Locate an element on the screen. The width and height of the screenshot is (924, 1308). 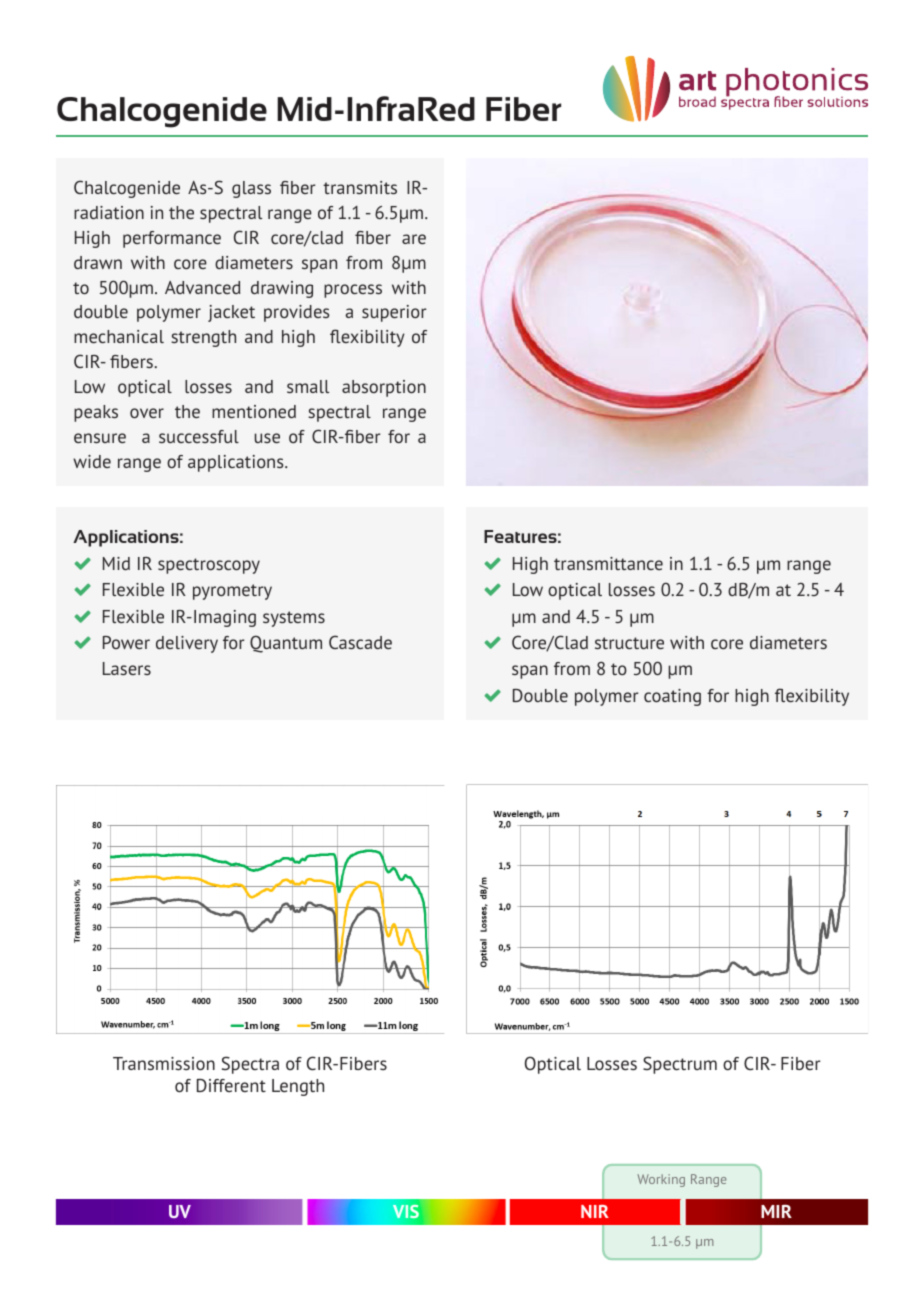
absorption is located at coordinates (384, 388).
